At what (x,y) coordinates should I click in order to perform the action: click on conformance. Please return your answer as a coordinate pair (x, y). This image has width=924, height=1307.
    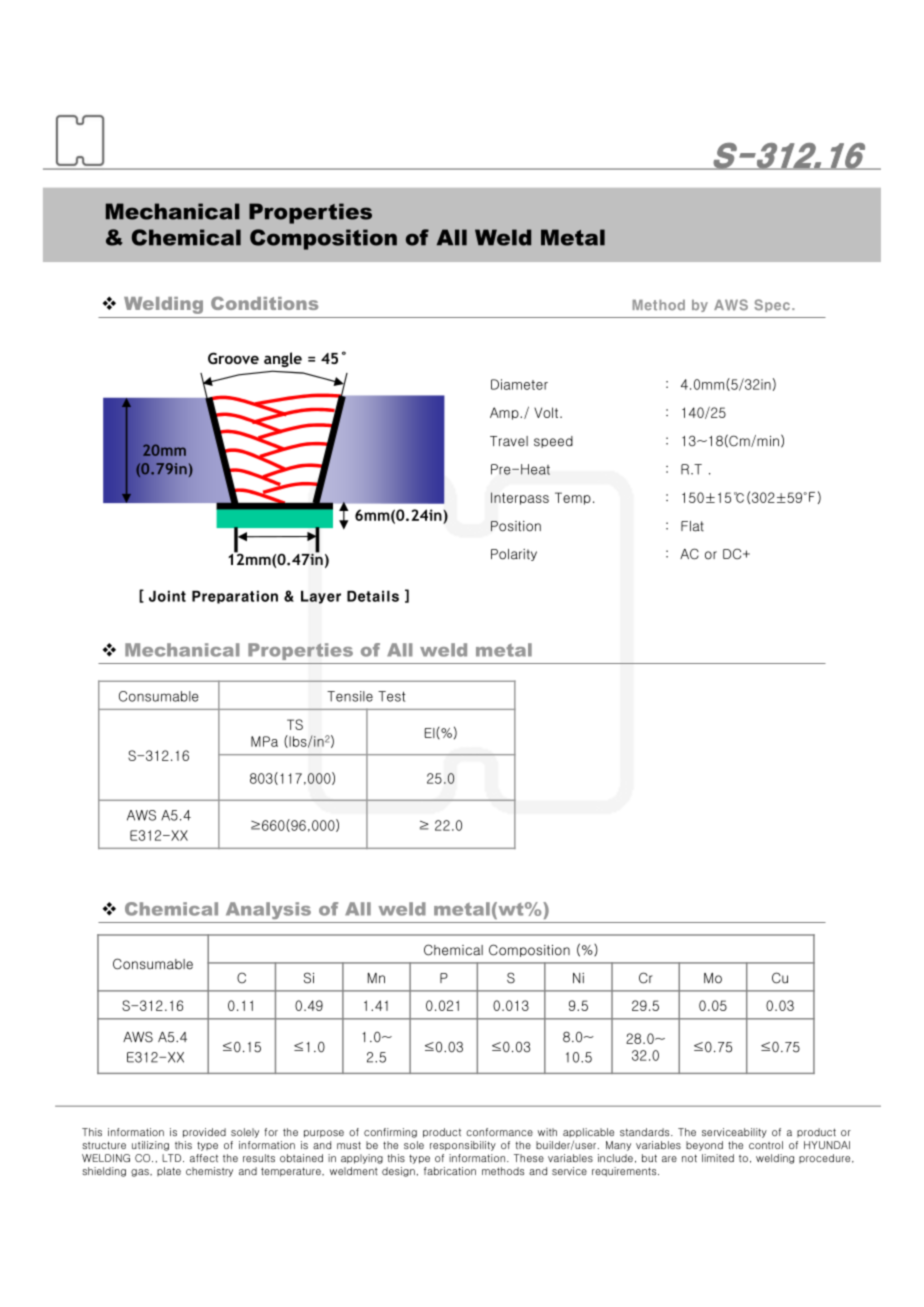
    Looking at the image, I should click on (499, 1132).
